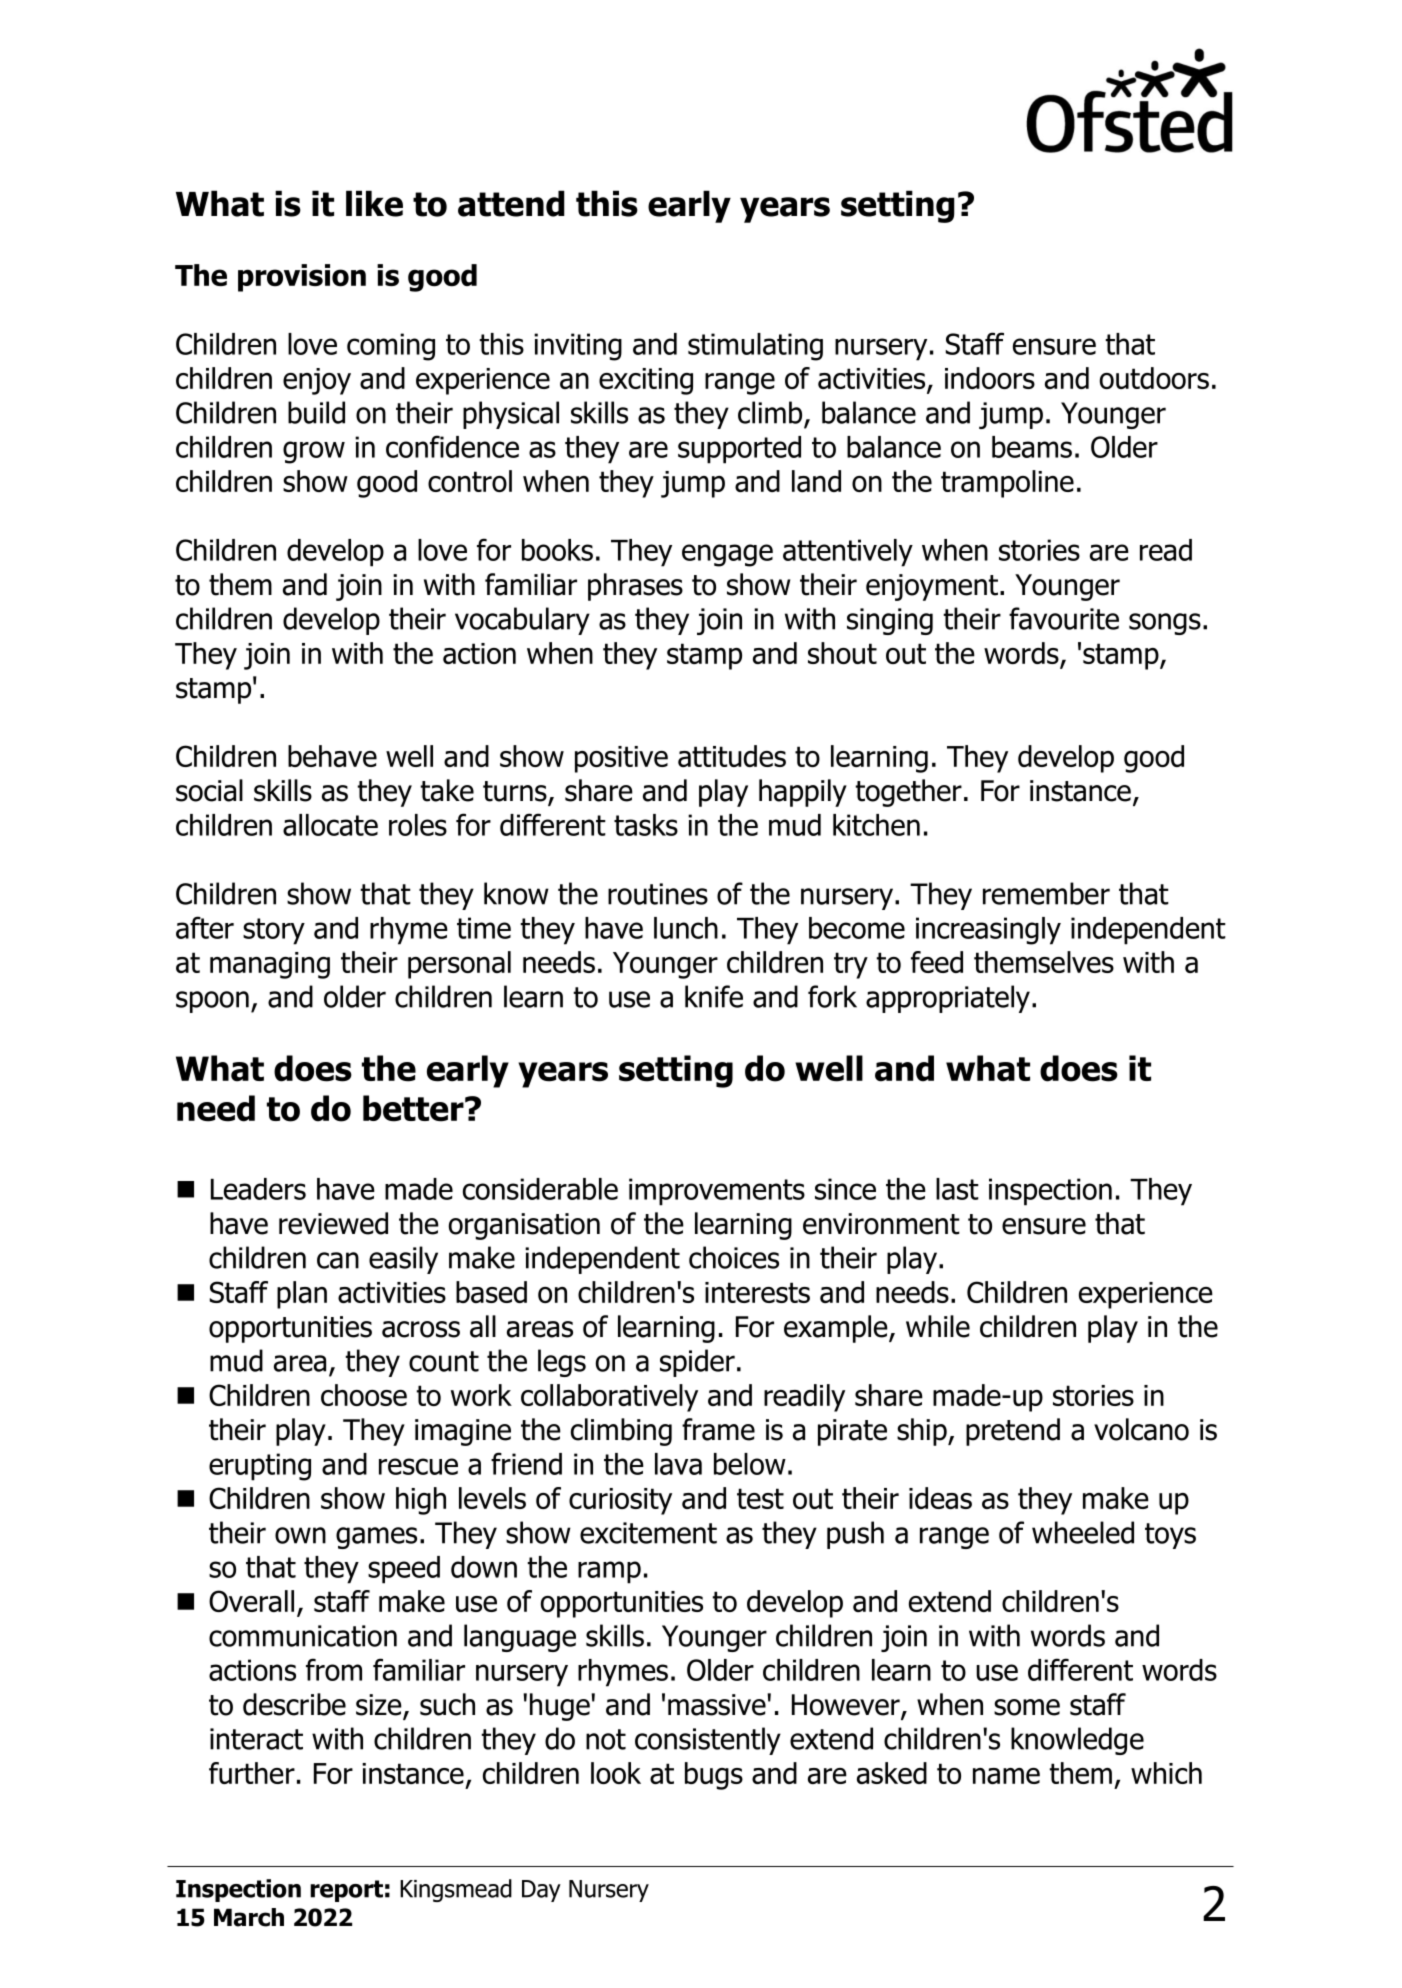 This screenshot has width=1402, height=1988. I want to click on bugs, so click(714, 1776).
